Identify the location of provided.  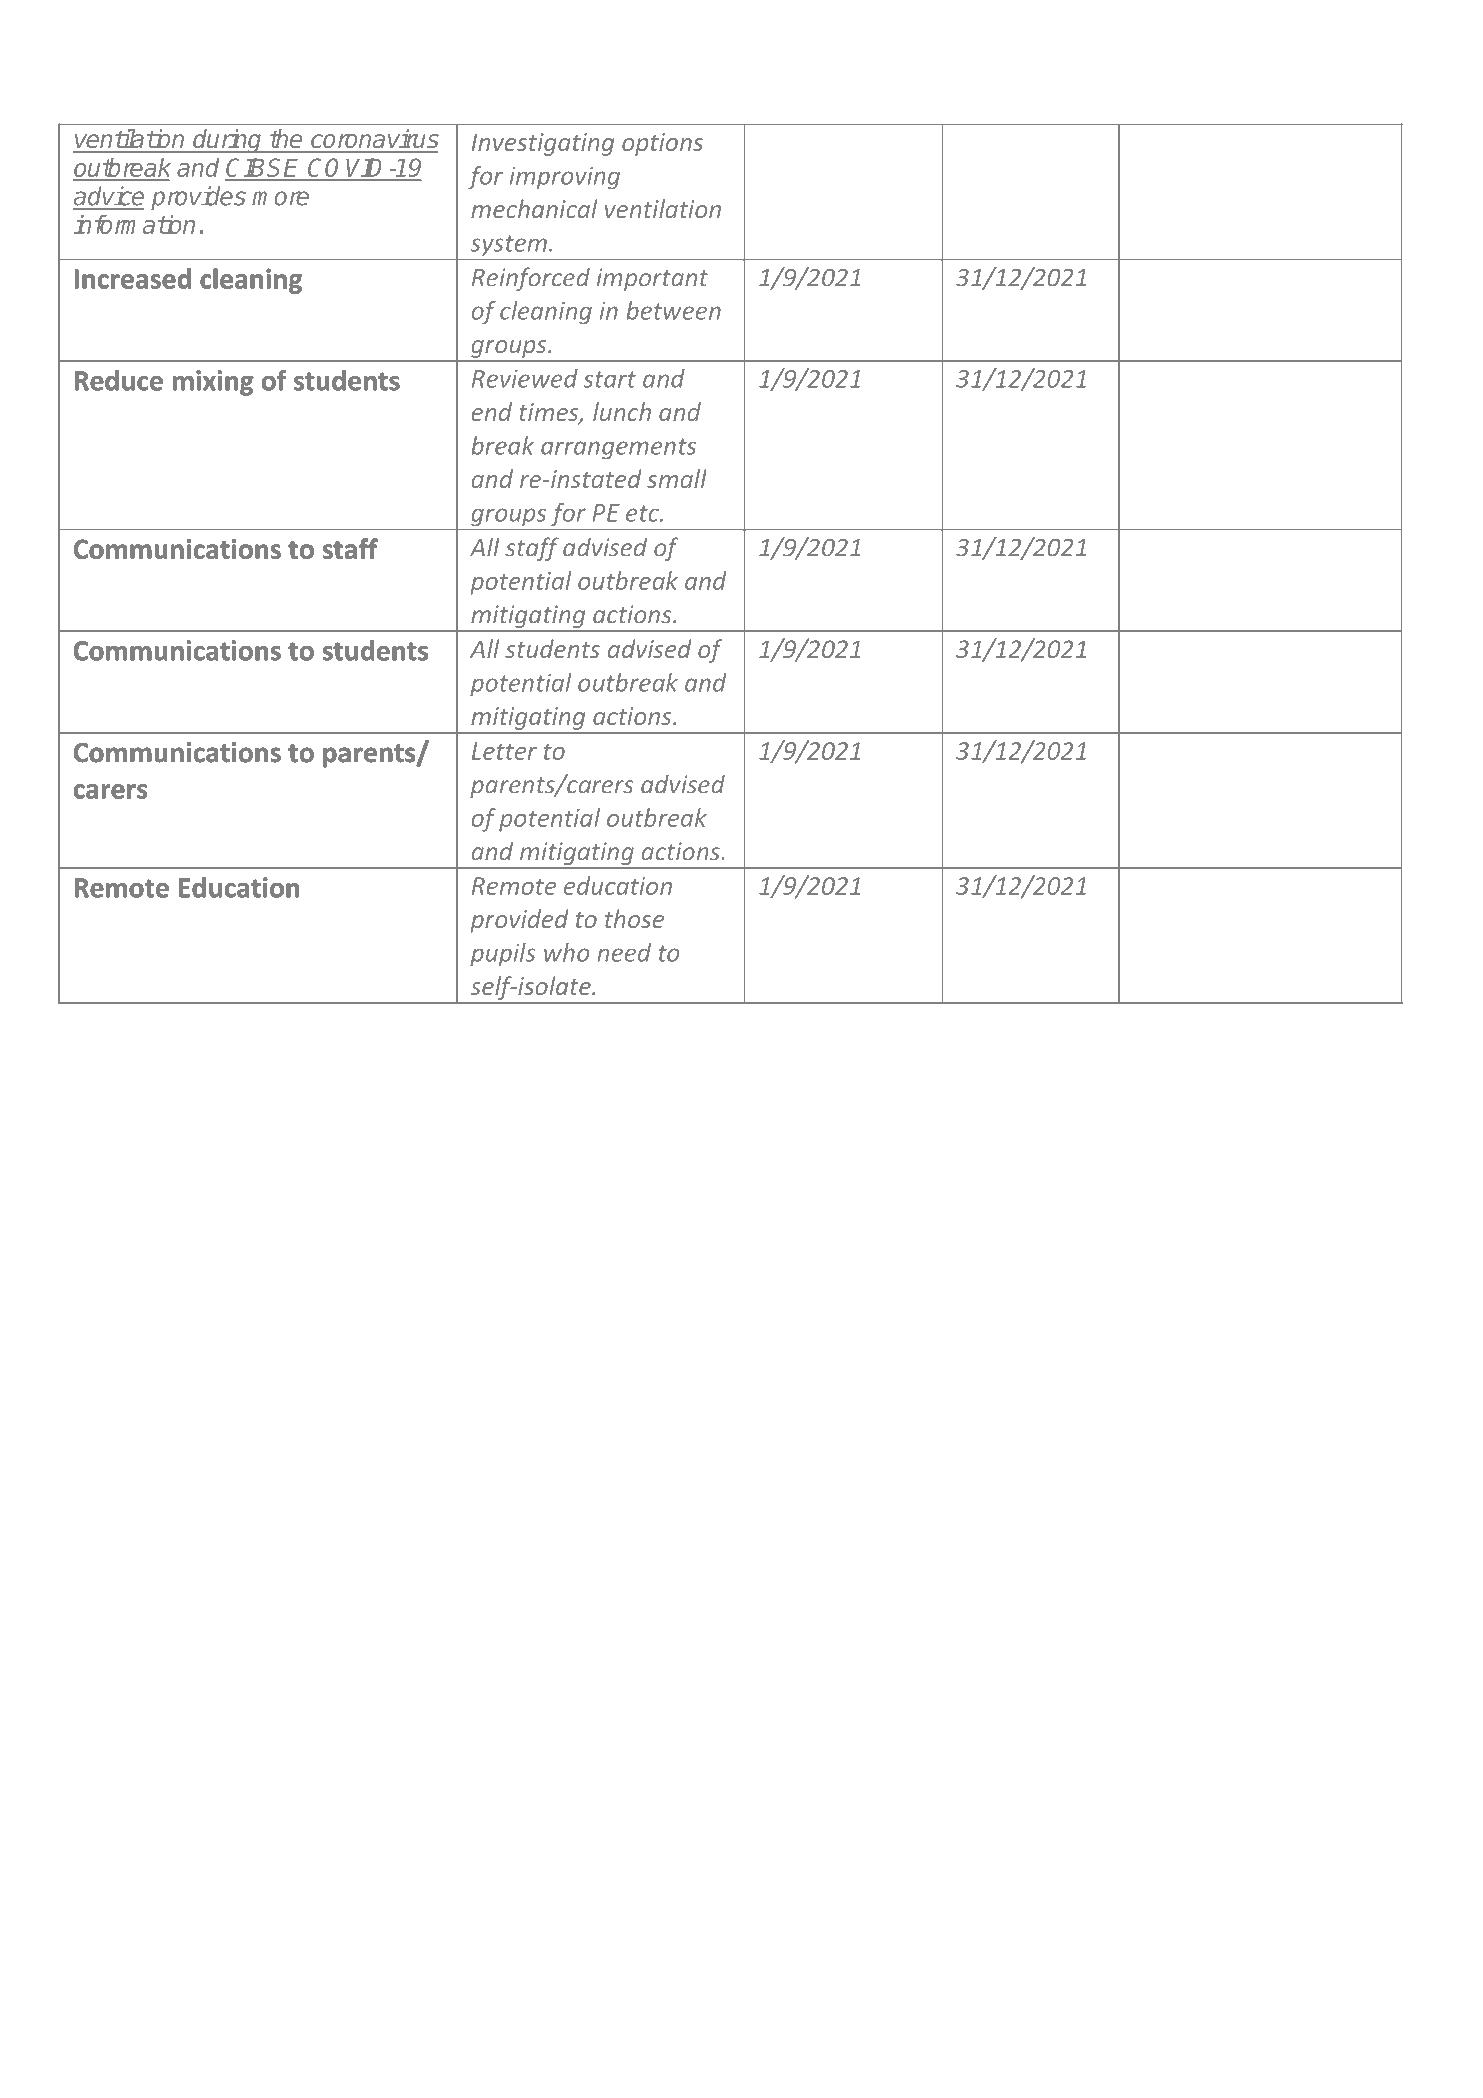
(519, 921).
